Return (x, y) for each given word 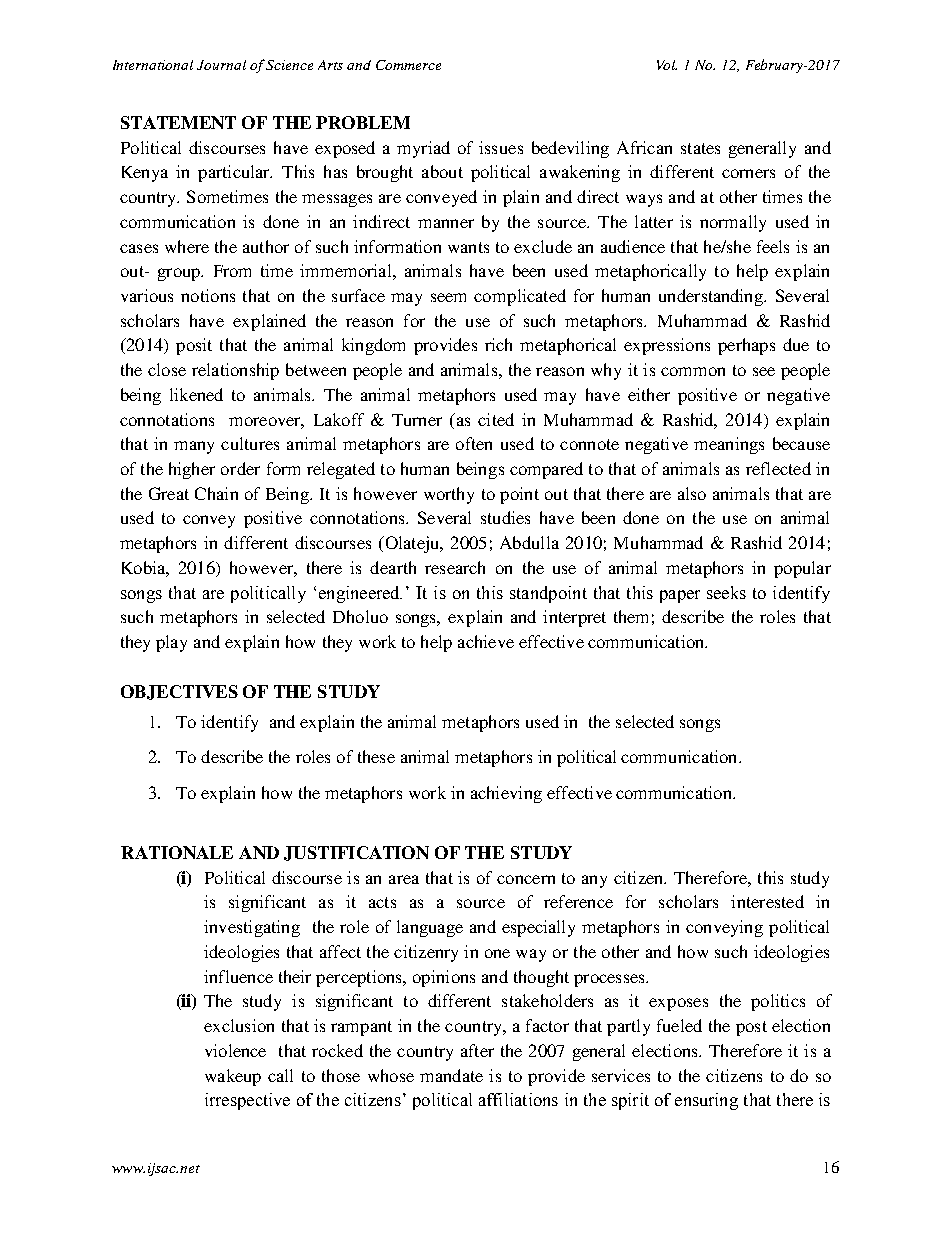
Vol (667, 65)
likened (196, 394)
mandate (451, 1075)
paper (680, 596)
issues (501, 147)
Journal (221, 65)
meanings (729, 445)
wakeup (233, 1077)
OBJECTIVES (179, 692)
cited (496, 419)
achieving (506, 794)
